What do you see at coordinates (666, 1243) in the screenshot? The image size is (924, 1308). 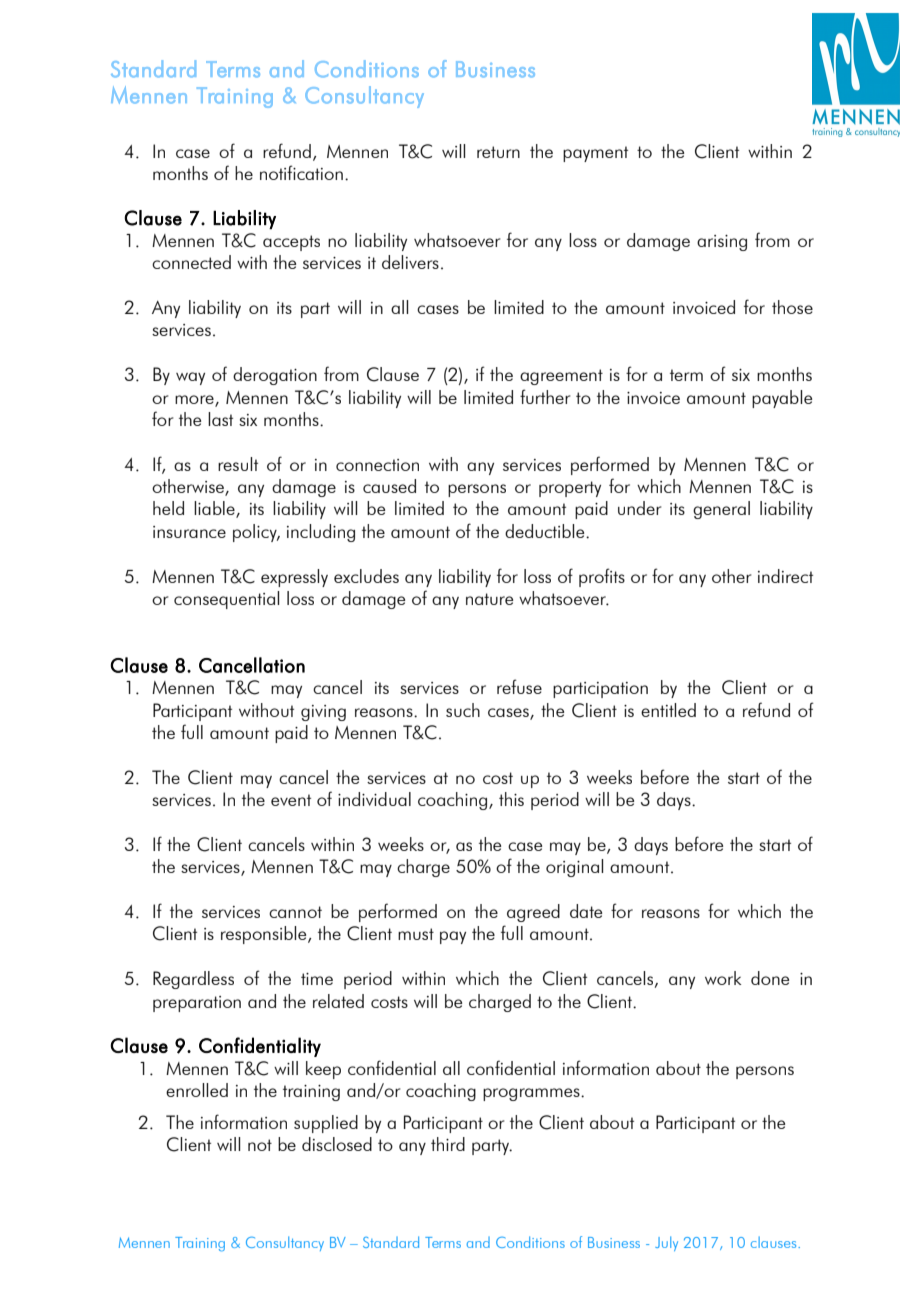 I see `July` at bounding box center [666, 1243].
